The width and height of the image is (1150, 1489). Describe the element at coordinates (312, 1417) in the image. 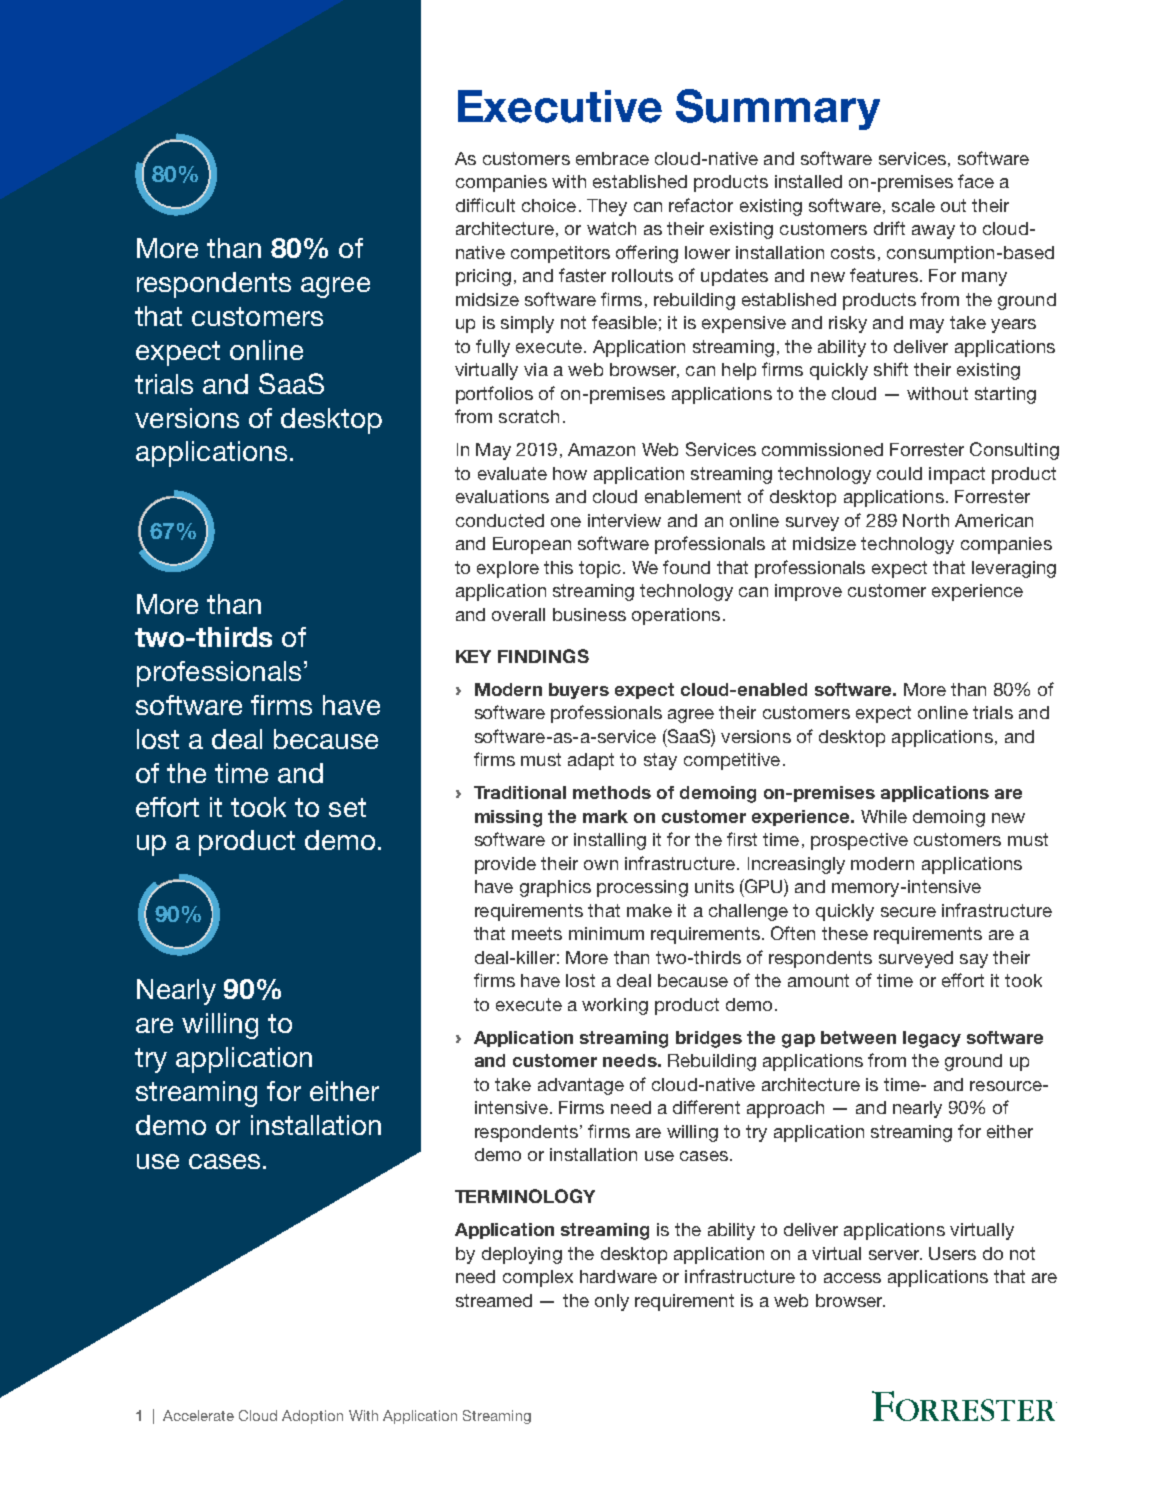

I see `Adoption` at that location.
